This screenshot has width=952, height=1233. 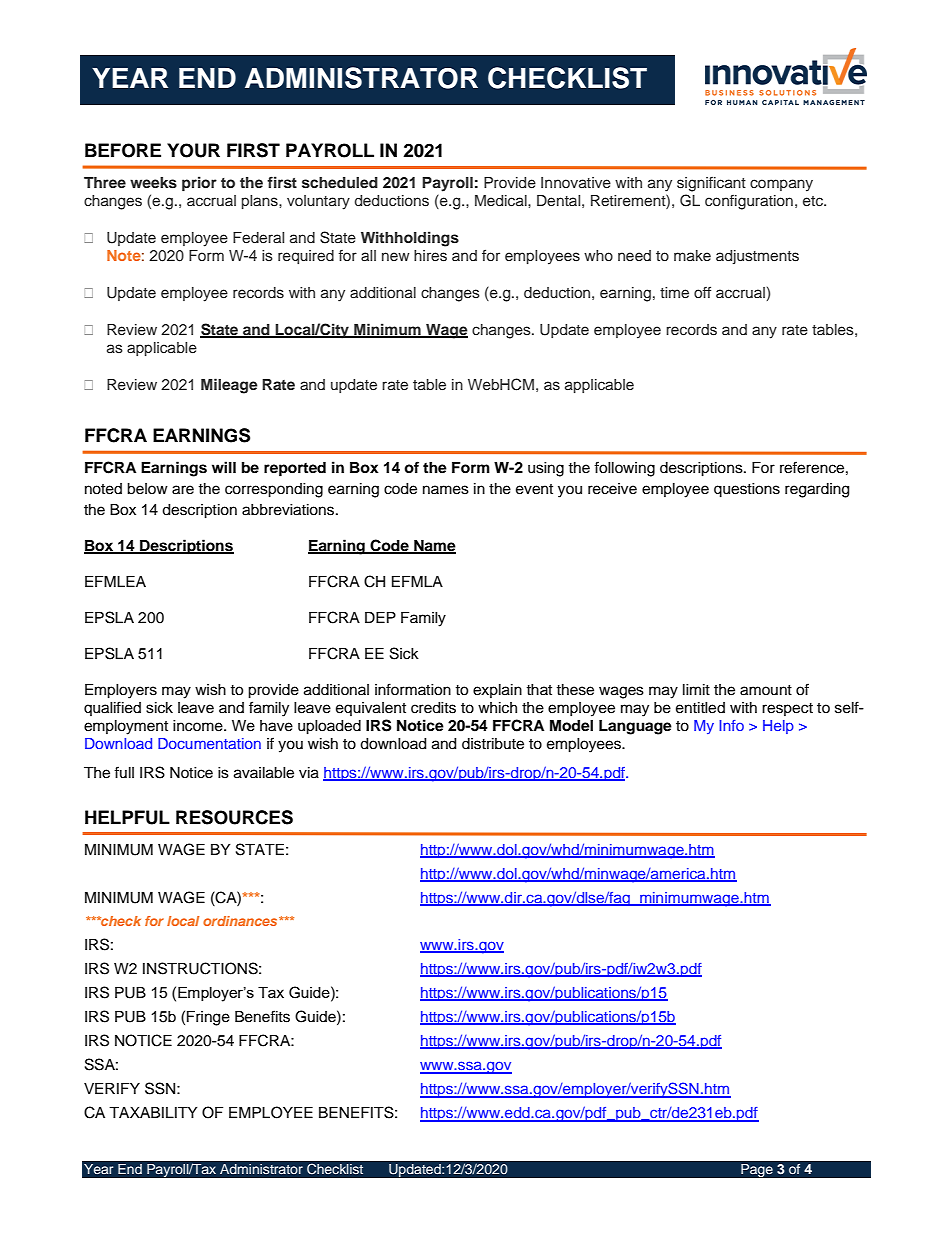 I want to click on prior, so click(x=199, y=184).
